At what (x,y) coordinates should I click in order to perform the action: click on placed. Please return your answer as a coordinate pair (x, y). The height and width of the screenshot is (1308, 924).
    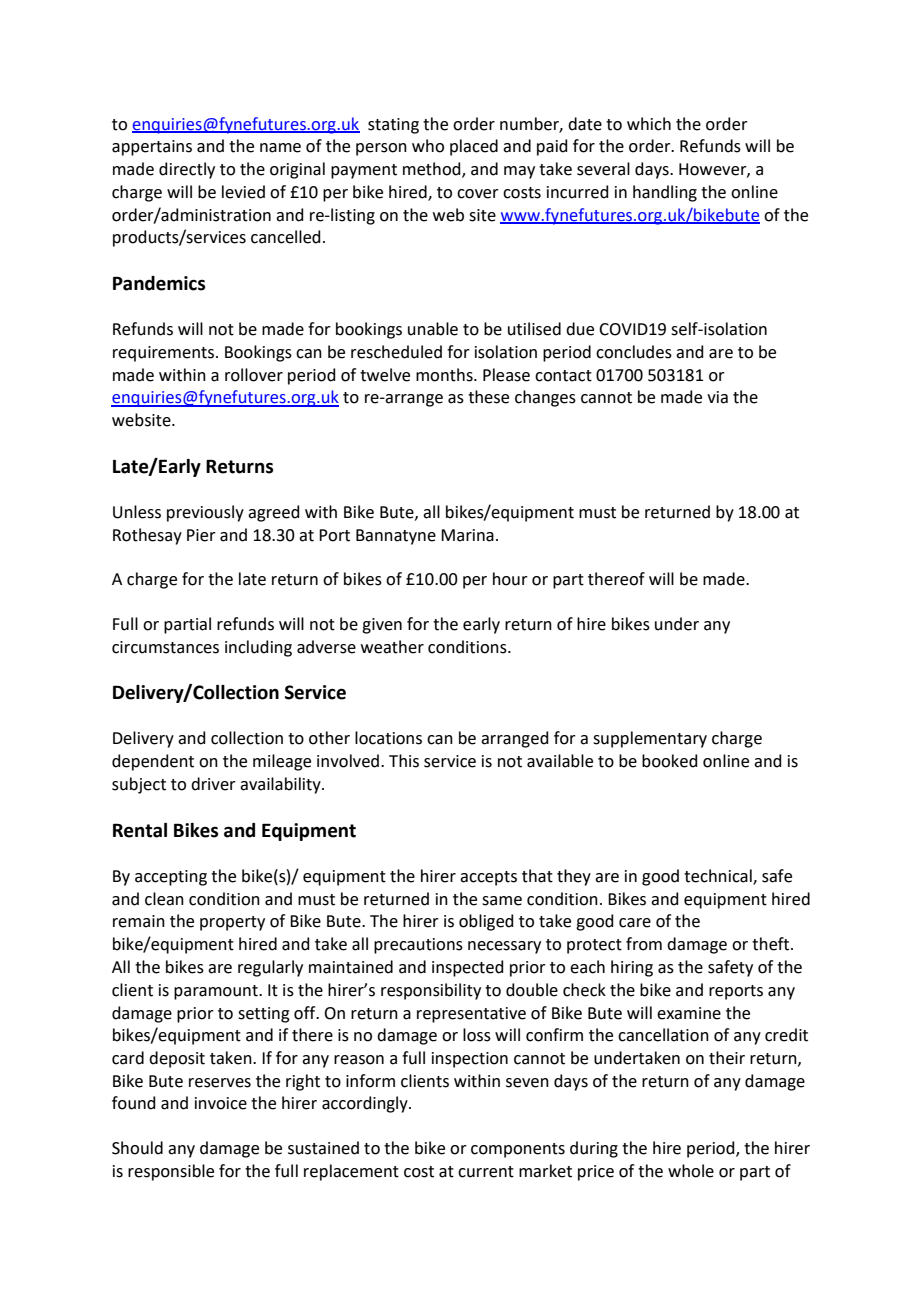
    Looking at the image, I should click on (474, 147).
